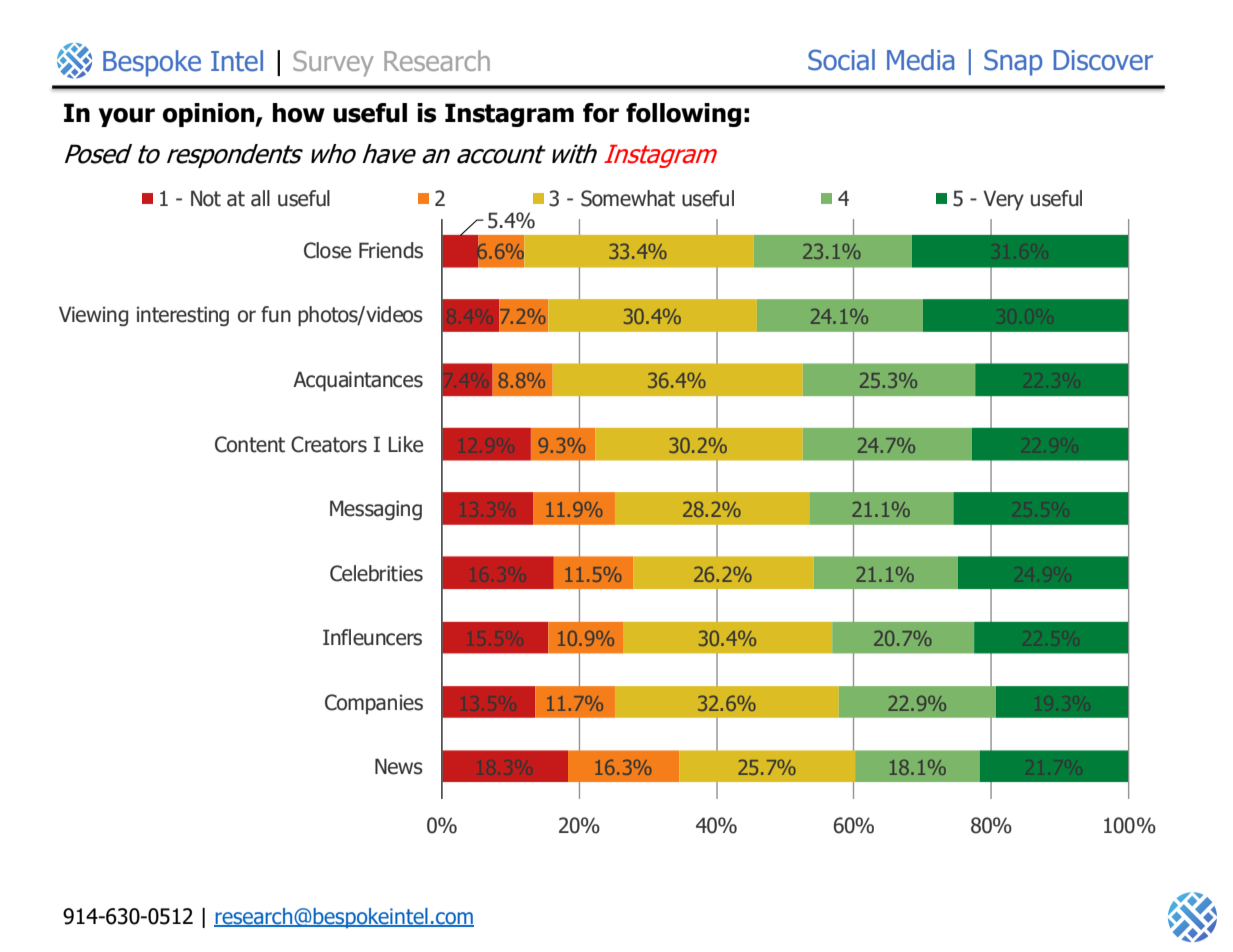 The width and height of the screenshot is (1233, 952). What do you see at coordinates (376, 510) in the screenshot?
I see `Messaging` at bounding box center [376, 510].
